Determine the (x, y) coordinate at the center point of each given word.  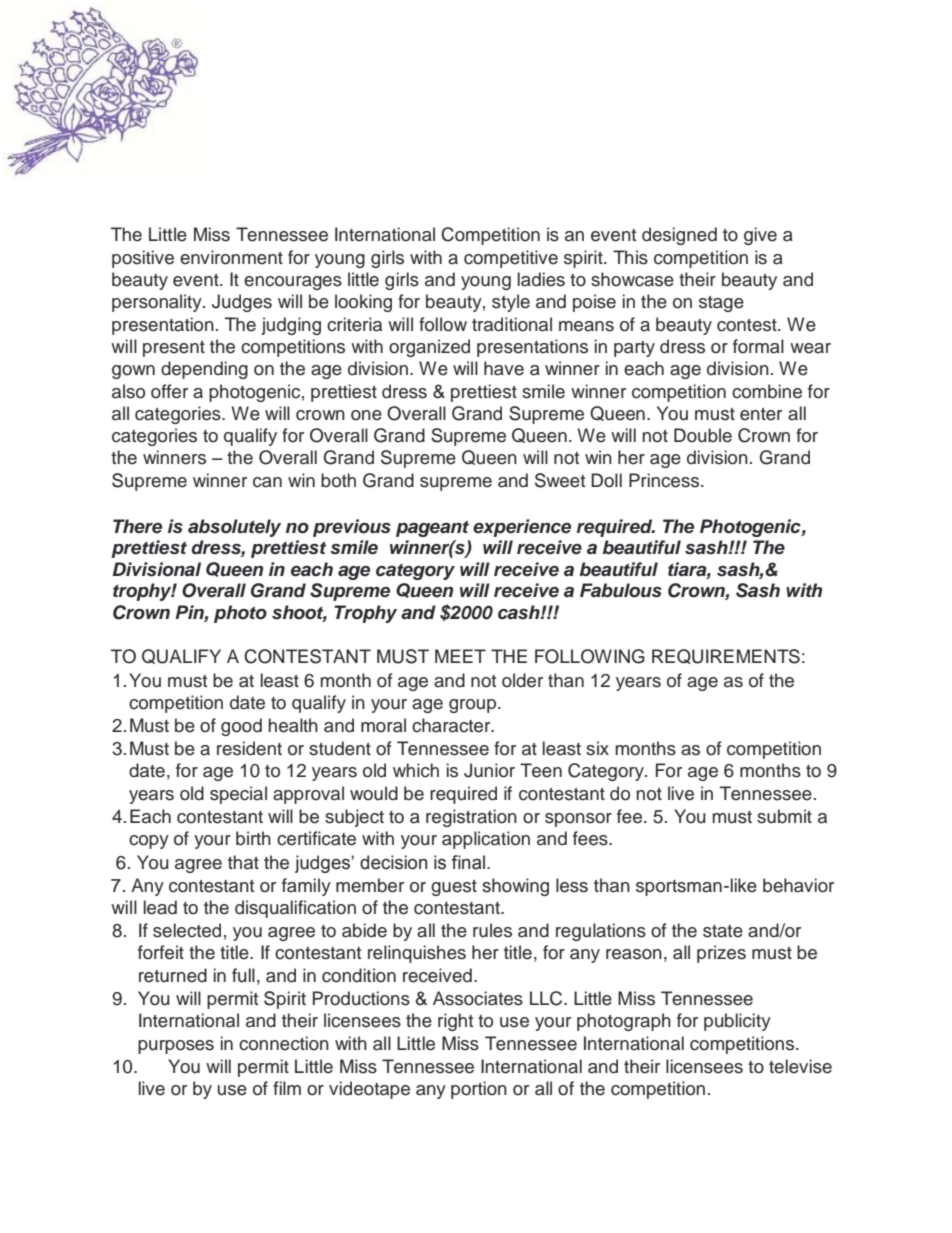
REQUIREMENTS (726, 656)
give (760, 236)
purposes (176, 1047)
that (243, 862)
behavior (798, 885)
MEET (460, 656)
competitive (511, 259)
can (267, 482)
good (241, 727)
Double (703, 435)
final (469, 862)
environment (231, 257)
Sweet (560, 480)
